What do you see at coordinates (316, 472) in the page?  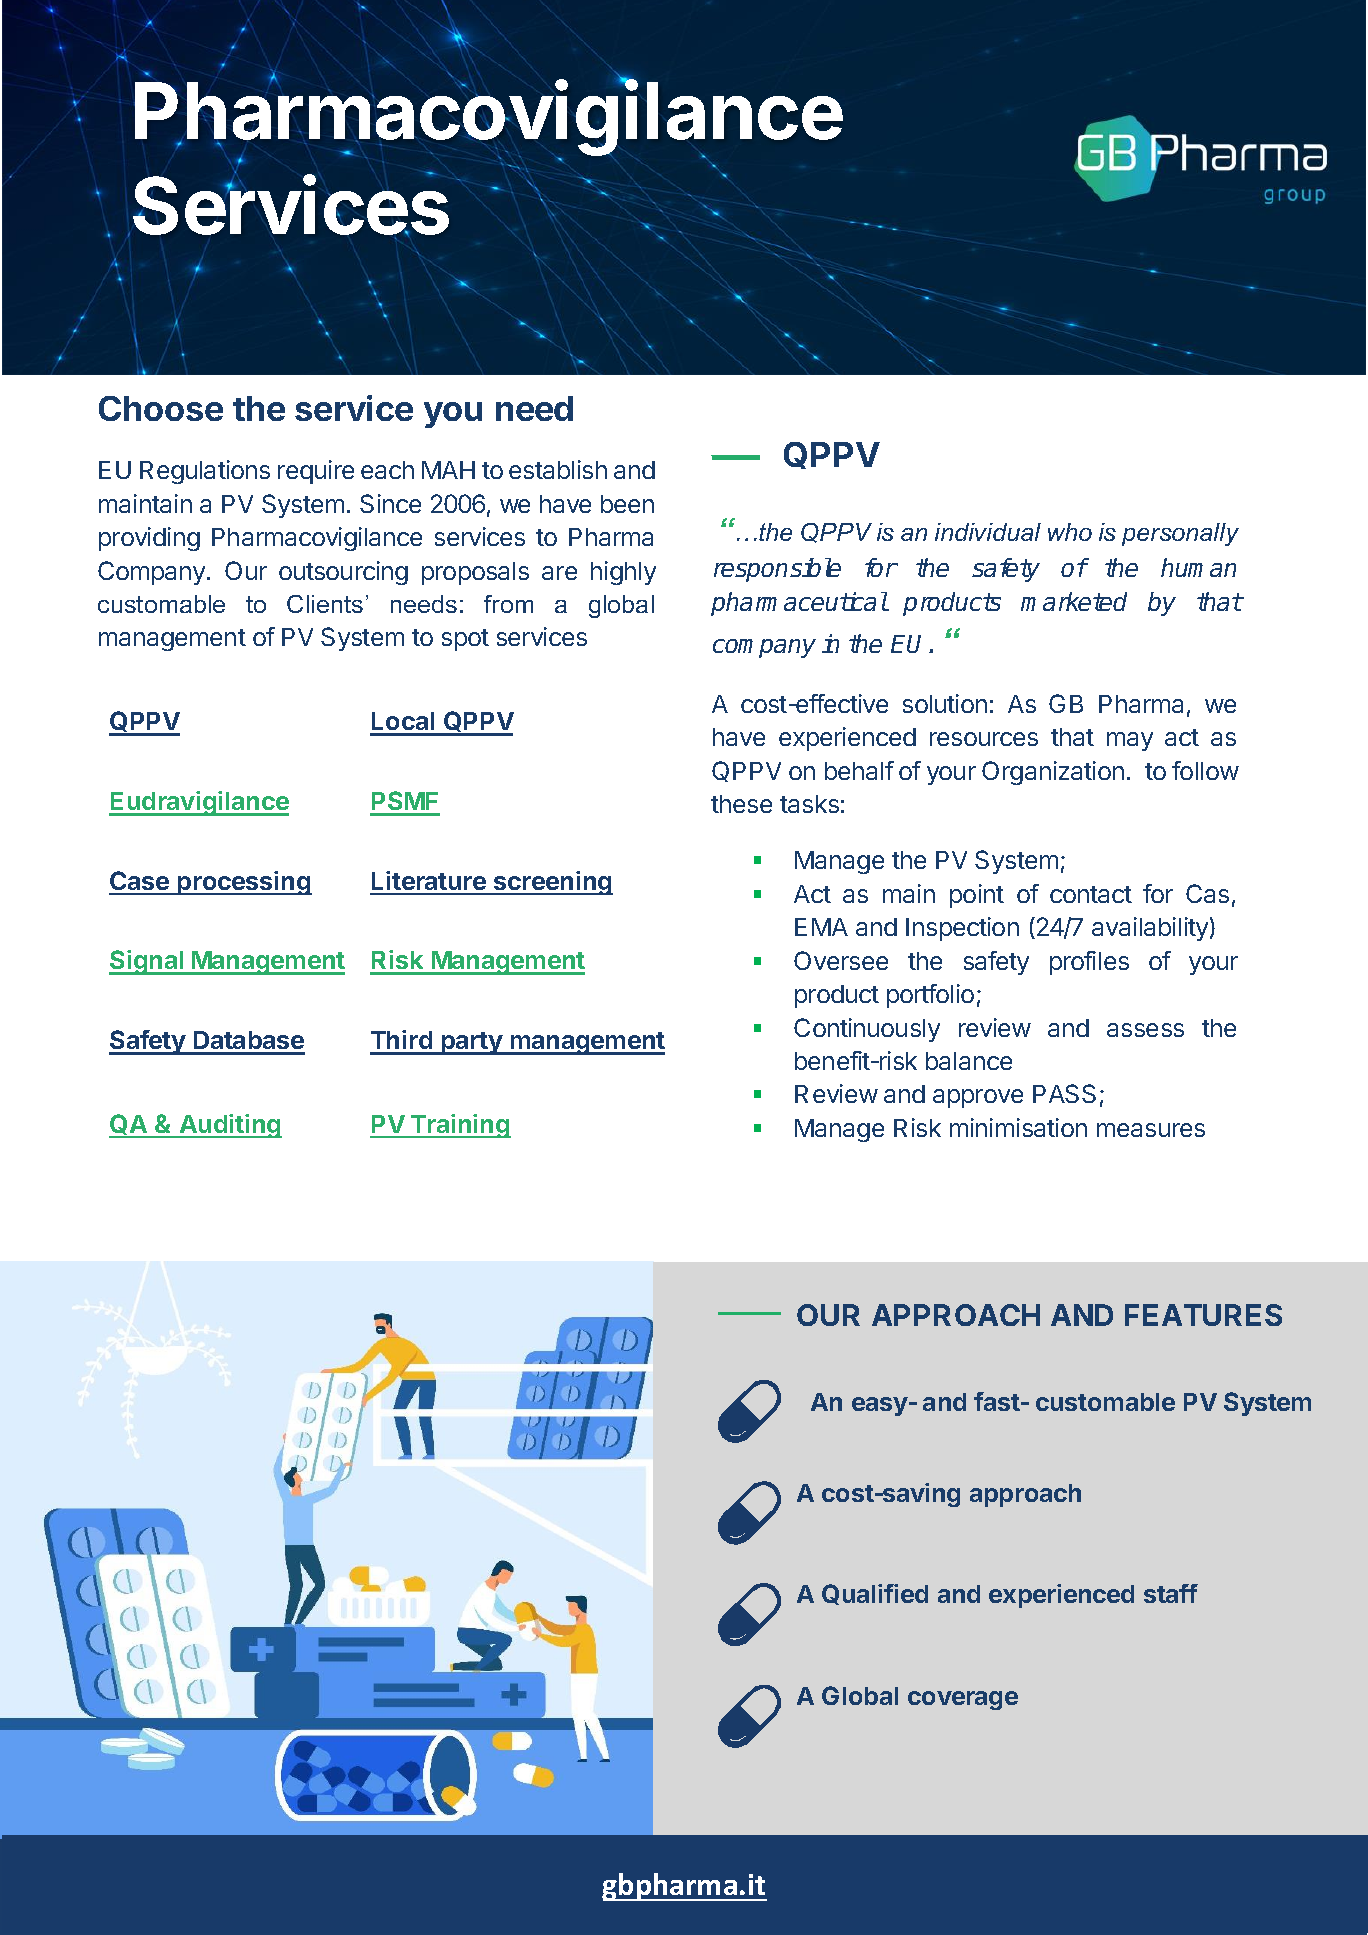 I see `require` at bounding box center [316, 472].
